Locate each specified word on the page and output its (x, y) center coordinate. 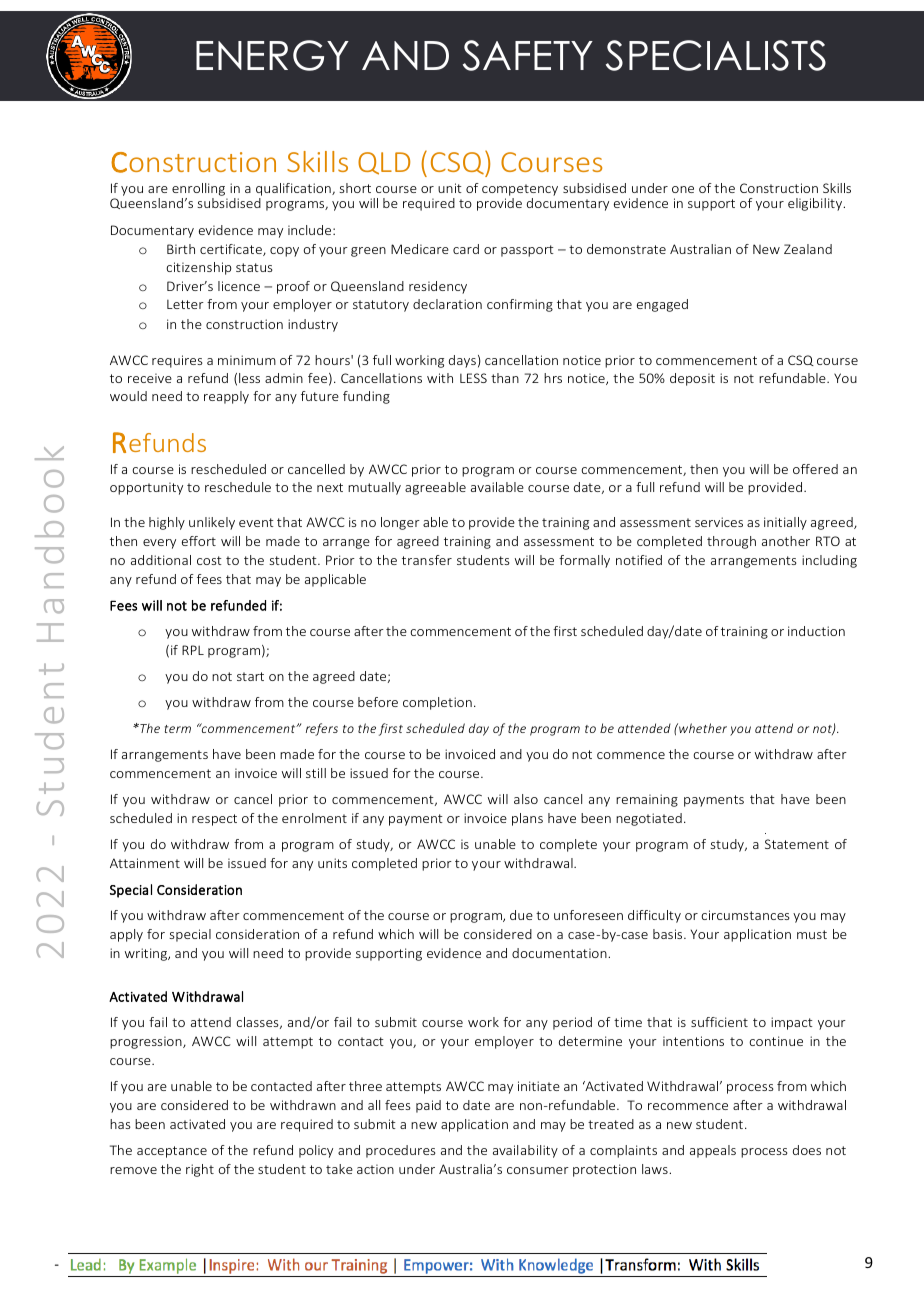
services (719, 522)
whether (702, 728)
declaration (447, 304)
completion (437, 703)
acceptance (172, 1152)
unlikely (212, 523)
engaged (662, 305)
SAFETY (528, 55)
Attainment (145, 863)
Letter (185, 304)
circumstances (745, 915)
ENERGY (272, 55)
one (683, 189)
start (250, 676)
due (521, 915)
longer (400, 523)
